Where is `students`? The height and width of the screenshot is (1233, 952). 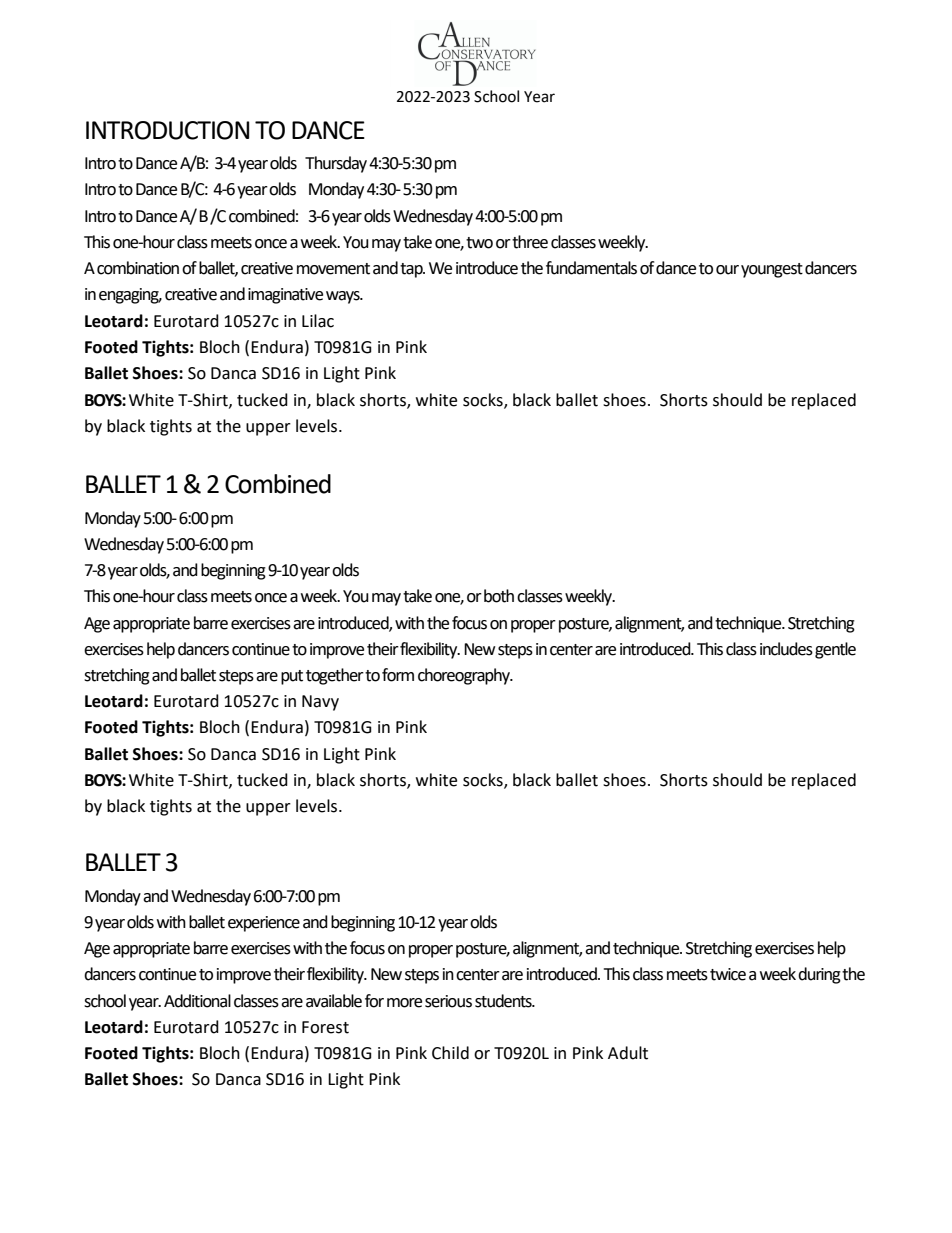 students is located at coordinates (504, 1001).
